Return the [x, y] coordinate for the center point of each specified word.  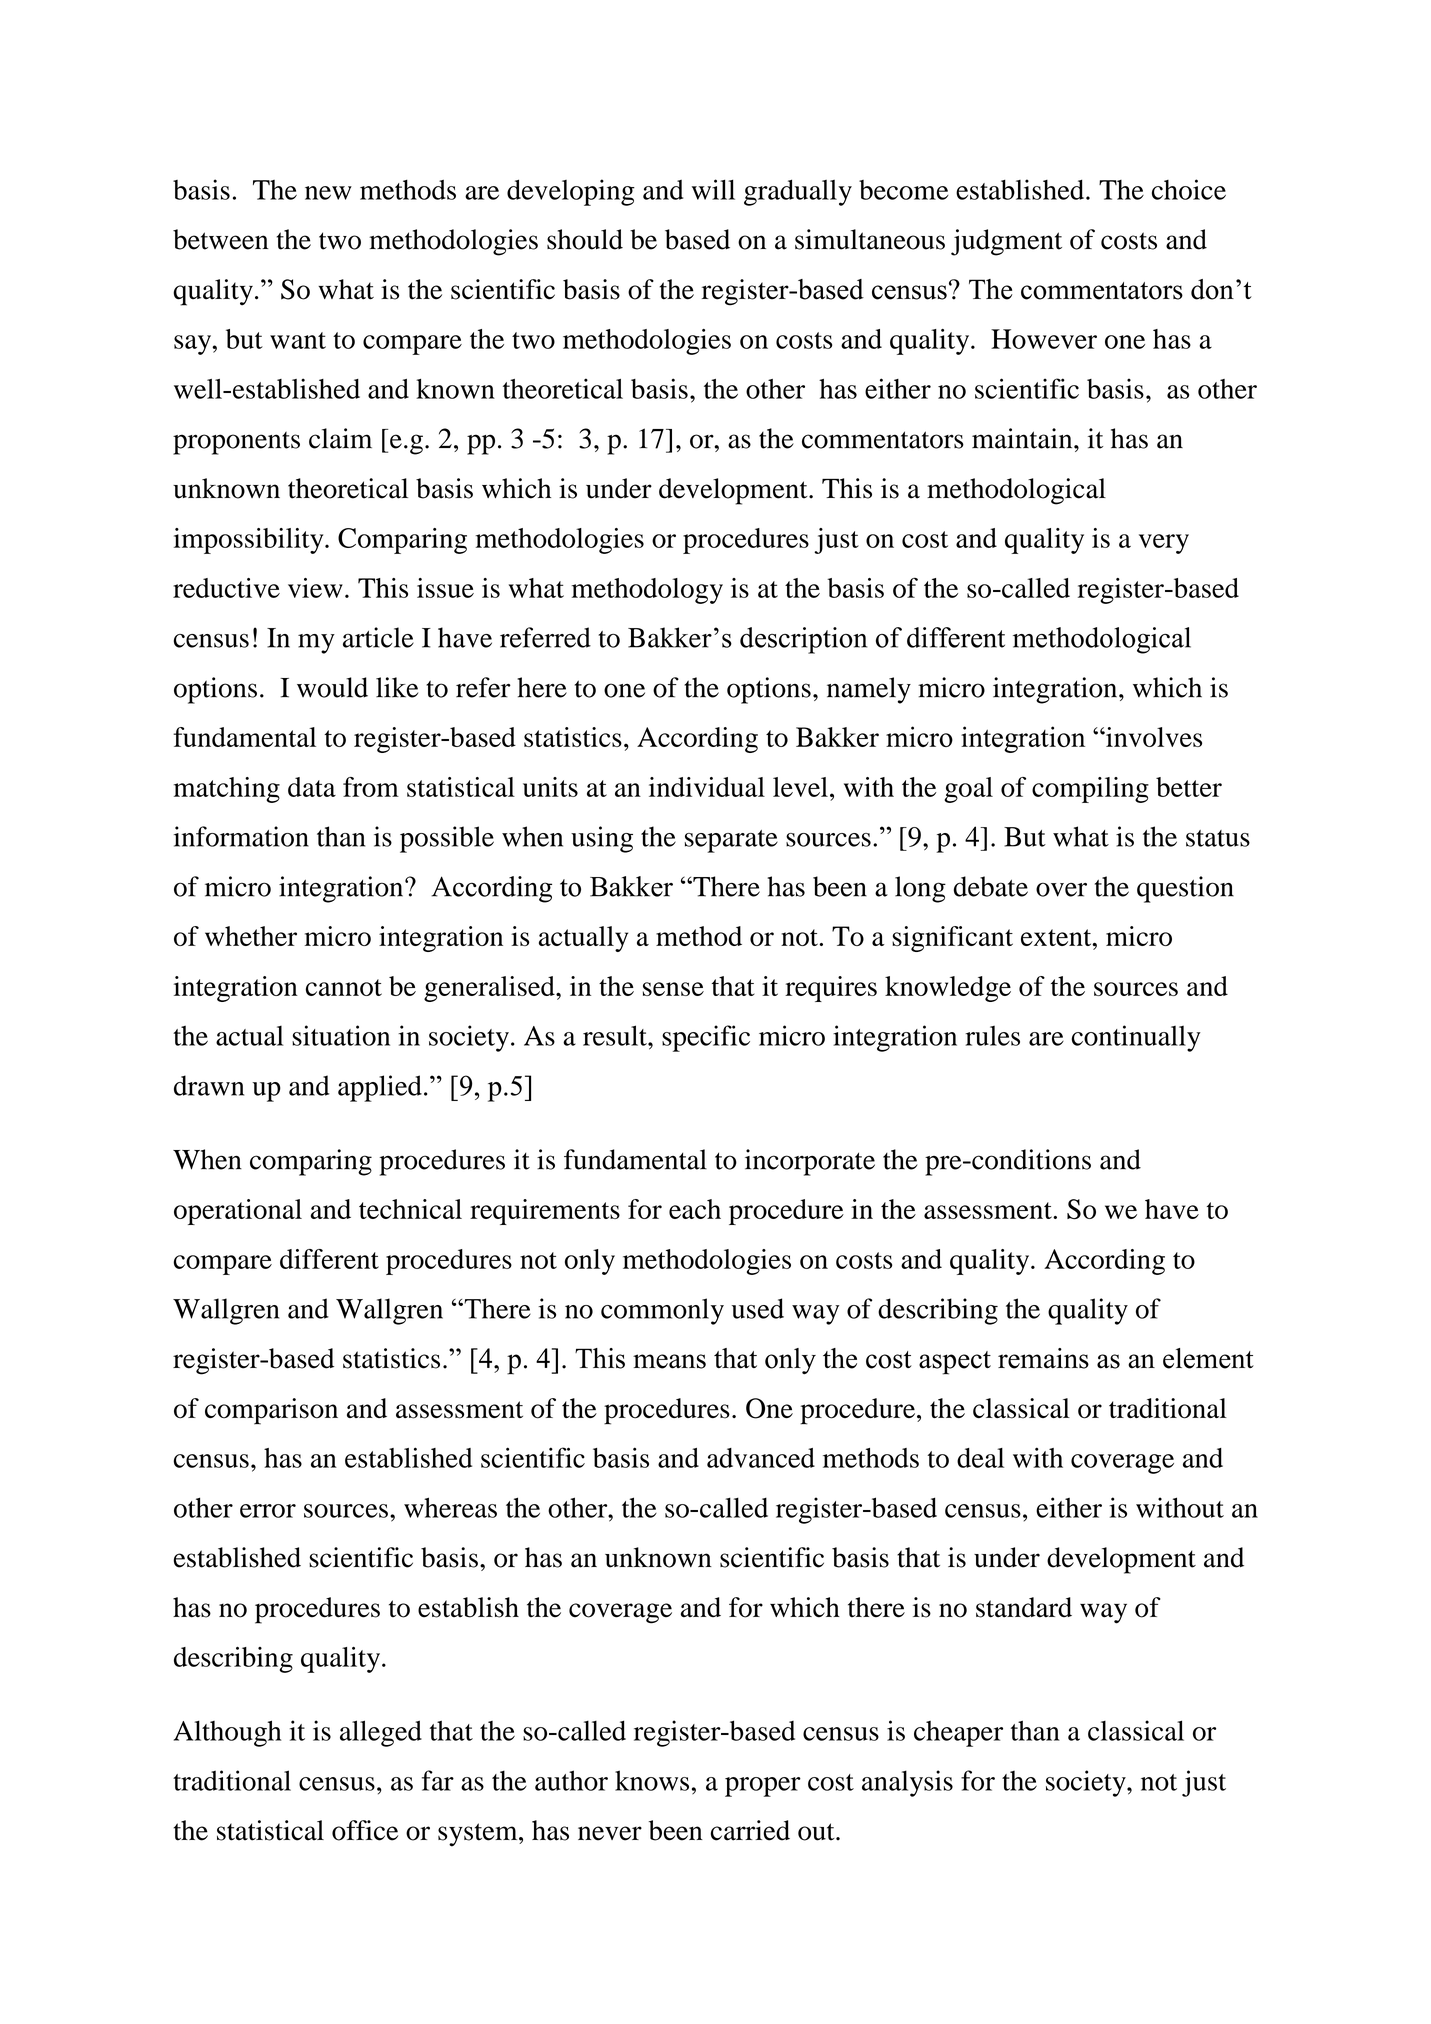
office [365, 1830]
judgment [1006, 242]
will [713, 189]
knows [652, 1780]
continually [1136, 1038]
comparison [271, 1411]
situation [341, 1035]
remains [1043, 1358]
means [669, 1361]
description [803, 640]
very [1164, 544]
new [328, 193]
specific [706, 1038]
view [315, 588]
